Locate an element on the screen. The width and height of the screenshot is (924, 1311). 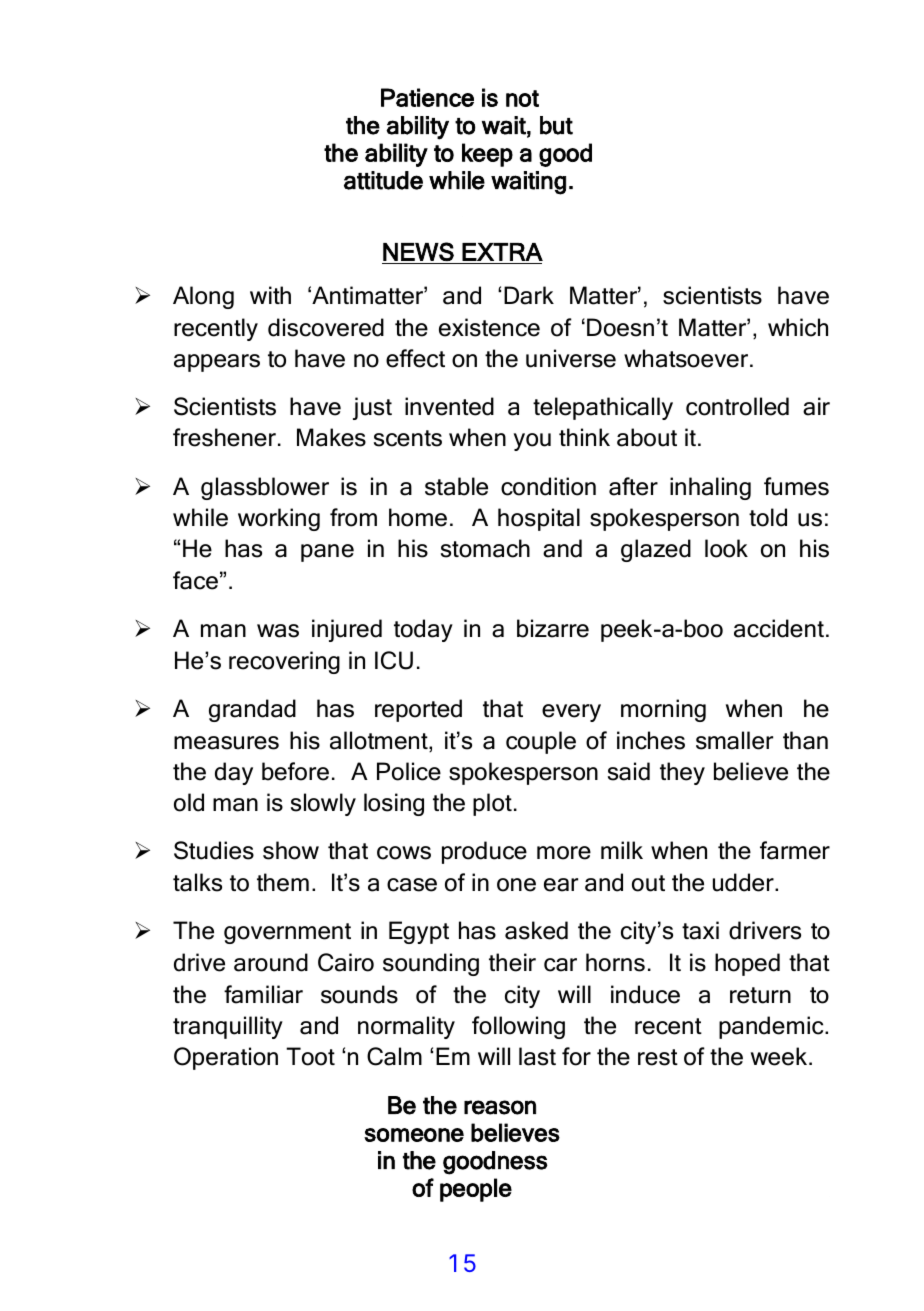
people is located at coordinates (476, 1190).
